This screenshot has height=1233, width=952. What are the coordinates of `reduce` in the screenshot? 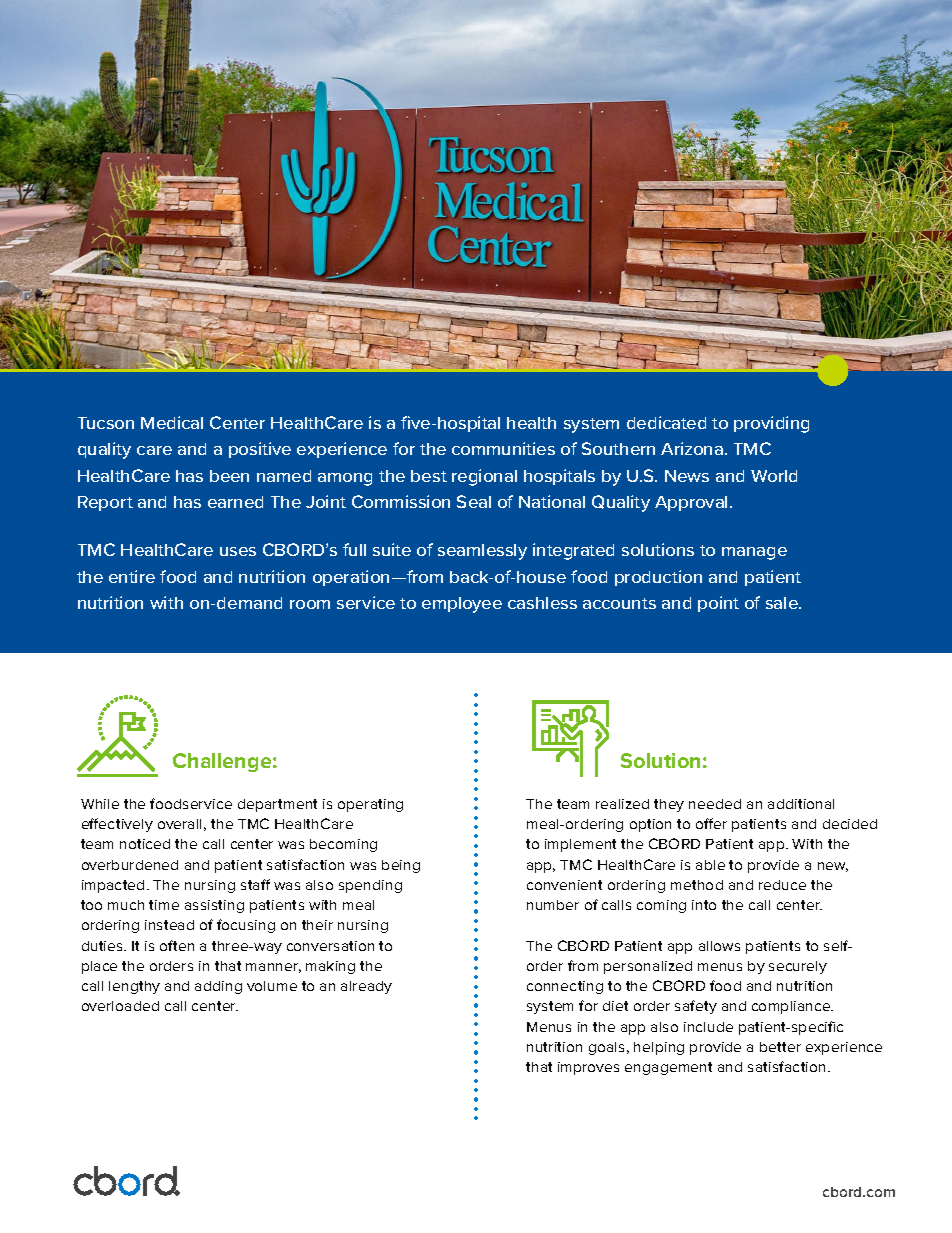 It's located at (782, 885).
